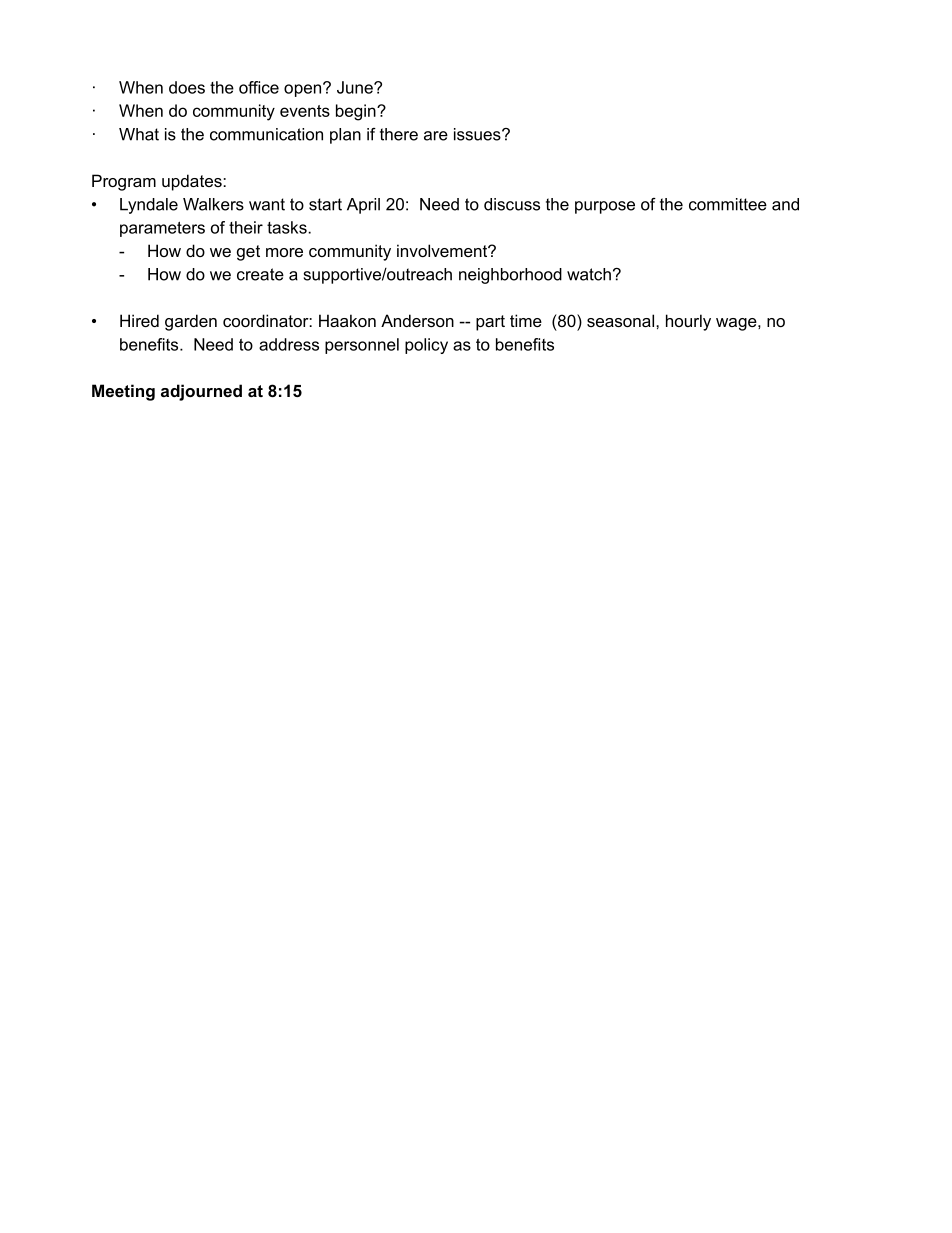 The height and width of the screenshot is (1233, 952). What do you see at coordinates (162, 229) in the screenshot?
I see `parameters` at bounding box center [162, 229].
